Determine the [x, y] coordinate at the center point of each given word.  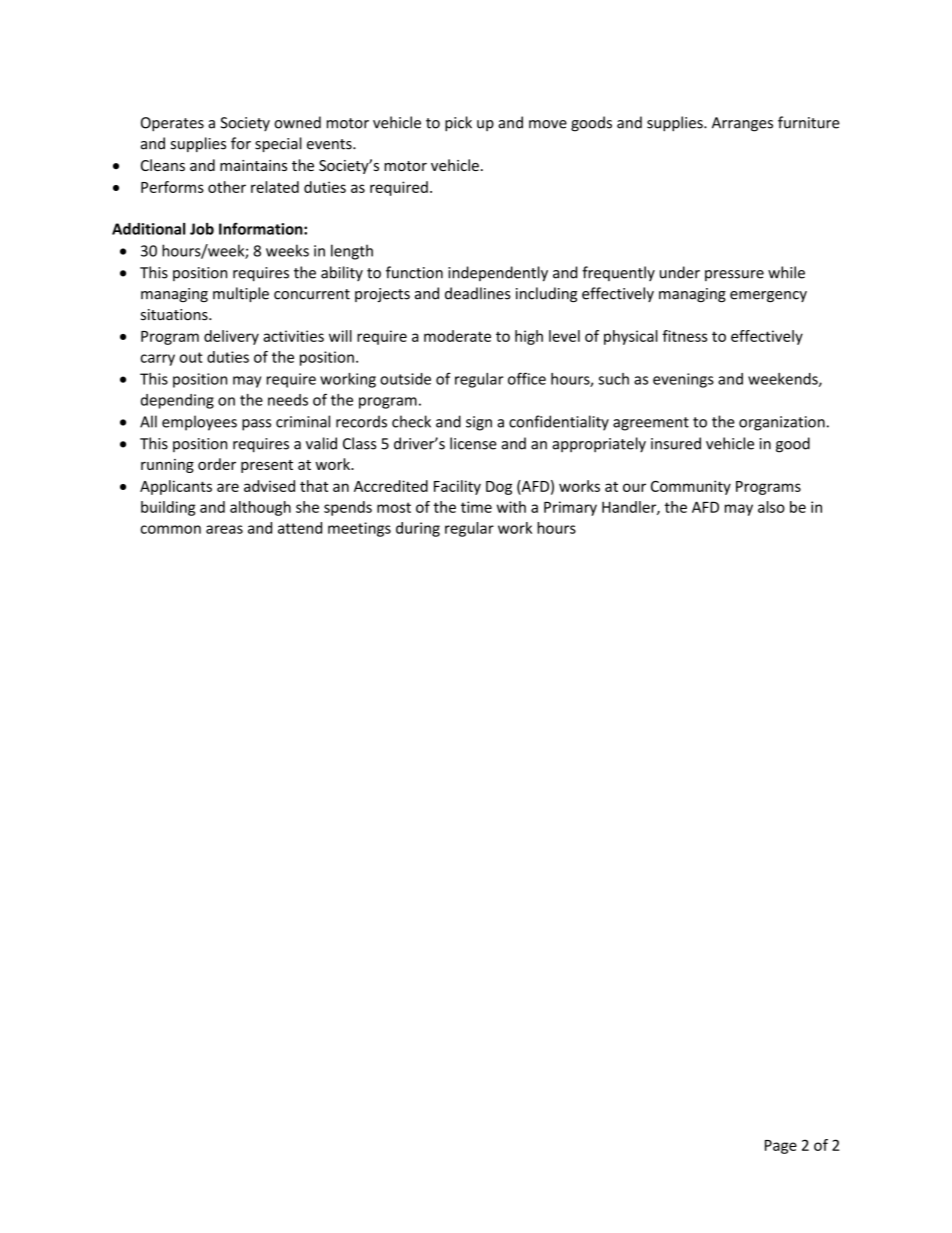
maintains [253, 165]
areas [224, 529]
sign [479, 423]
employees [199, 423]
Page [781, 1147]
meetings [359, 529]
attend [300, 528]
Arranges [742, 124]
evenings [683, 380]
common [171, 529]
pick [458, 124]
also [771, 507]
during [418, 529]
